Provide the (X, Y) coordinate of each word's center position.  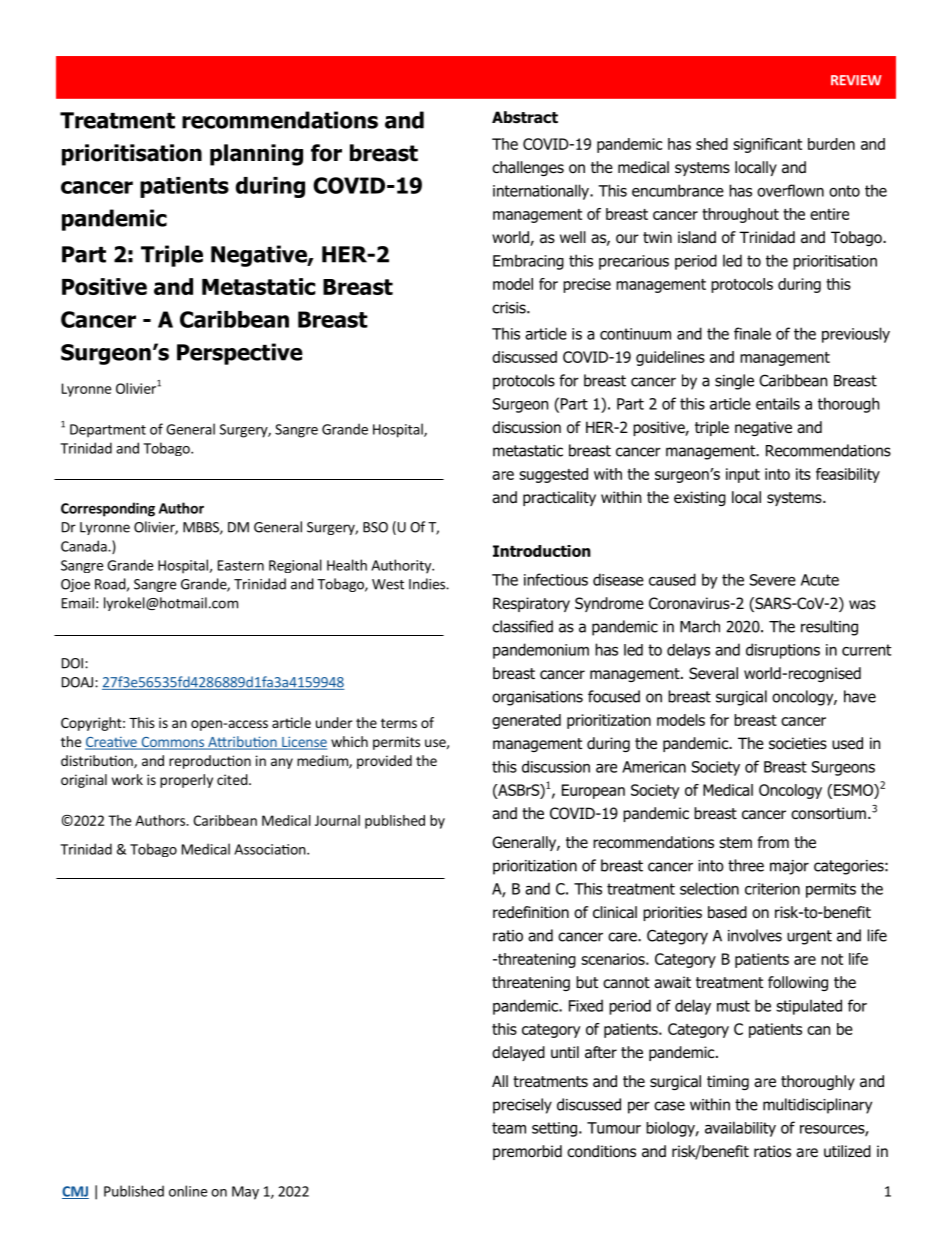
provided (384, 762)
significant (767, 145)
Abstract (525, 117)
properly (186, 781)
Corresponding (108, 509)
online (188, 1191)
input (743, 475)
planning (256, 155)
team (509, 1128)
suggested (553, 475)
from (773, 842)
